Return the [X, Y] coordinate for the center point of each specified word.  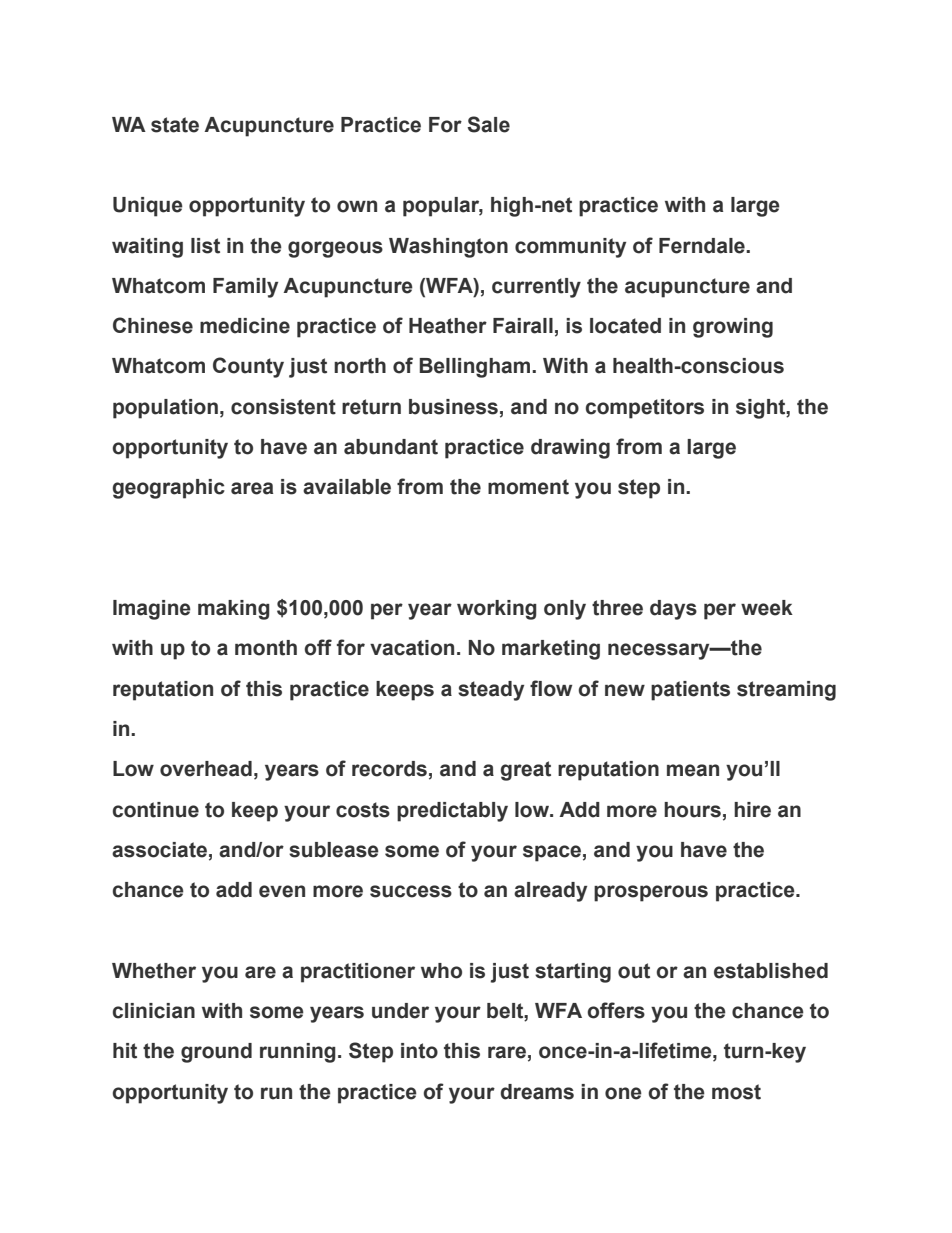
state [175, 125]
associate [159, 850]
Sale [488, 124]
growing [733, 328]
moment [528, 487]
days [673, 610]
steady [491, 691]
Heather [448, 326]
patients [690, 691]
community [570, 248]
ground [216, 1053]
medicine [245, 326]
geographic [169, 489]
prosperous [651, 893]
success [411, 891]
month [266, 648]
